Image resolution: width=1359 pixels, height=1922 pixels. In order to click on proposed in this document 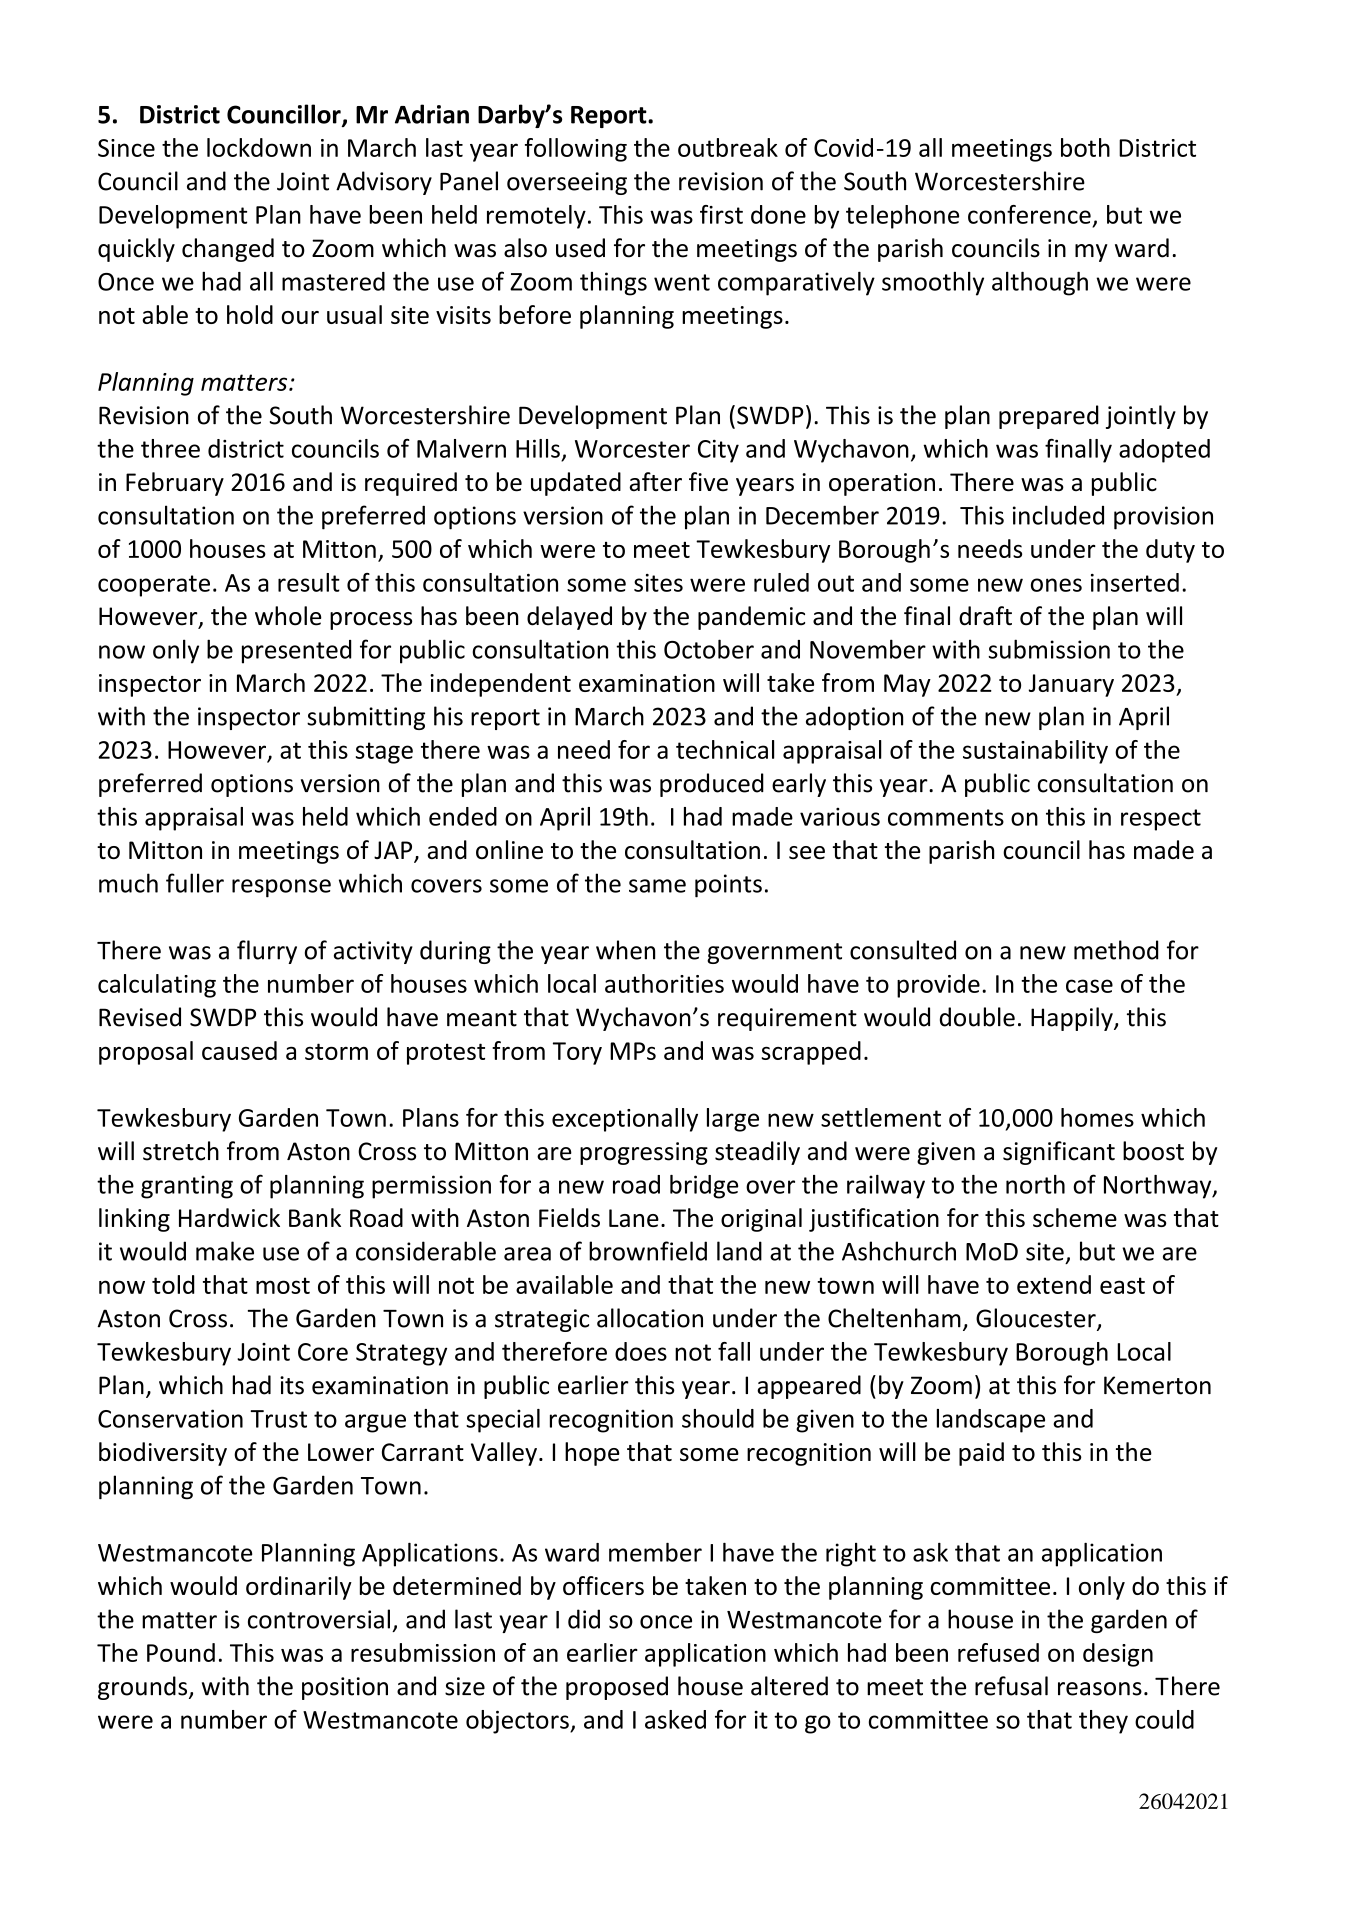, I will do `click(617, 1688)`.
